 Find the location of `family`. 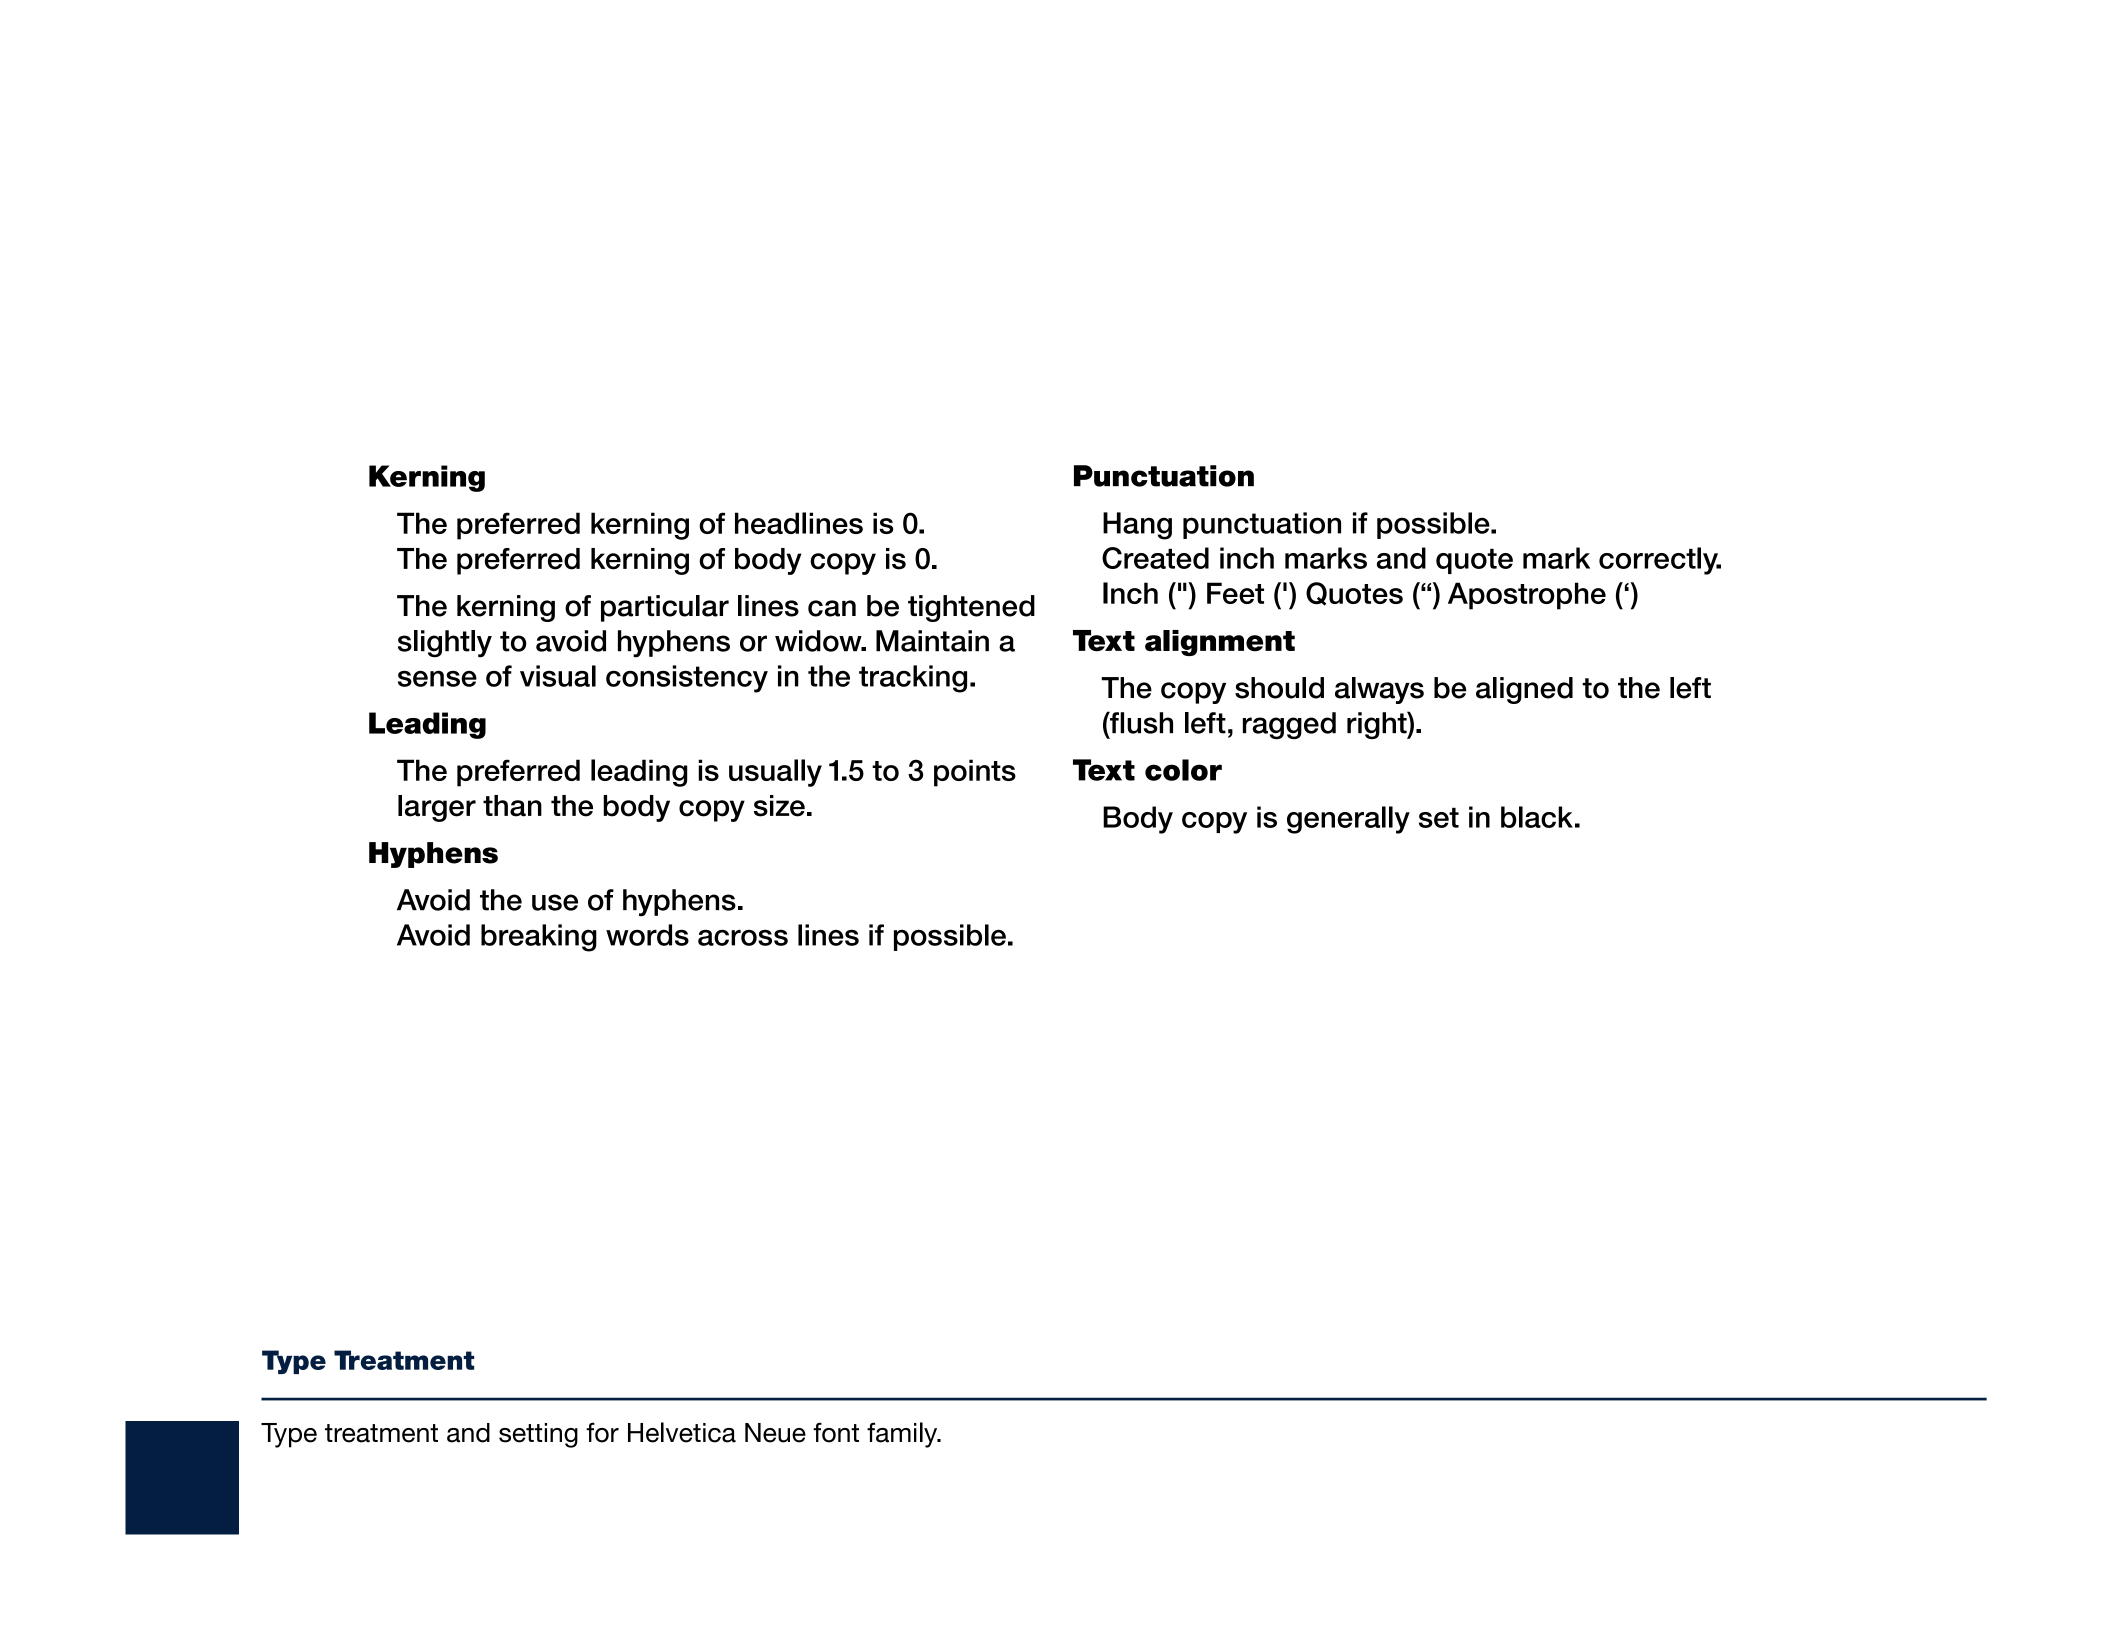

family is located at coordinates (903, 1435).
